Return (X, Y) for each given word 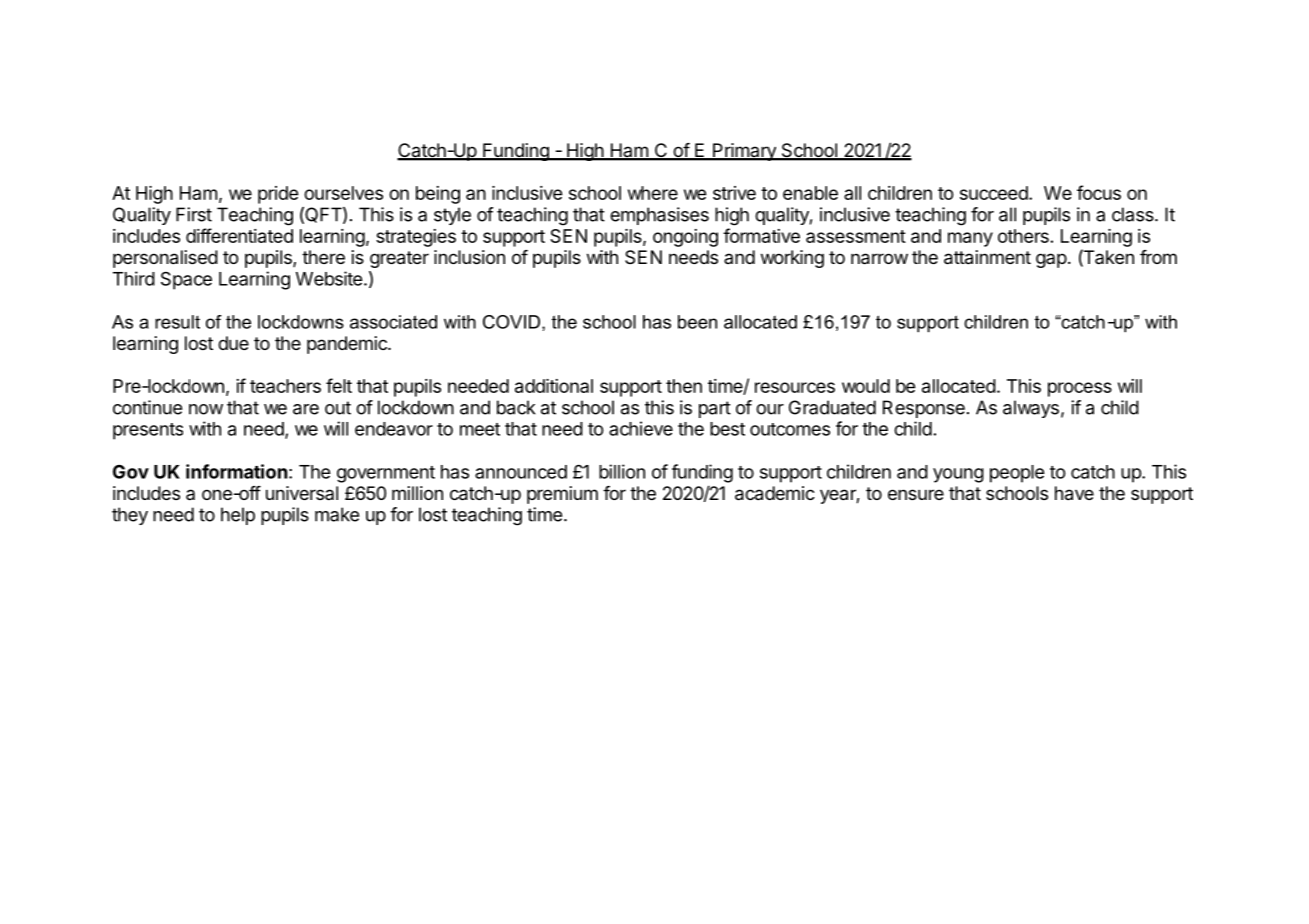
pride (278, 195)
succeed (995, 193)
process (1080, 389)
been (697, 322)
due (233, 343)
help (238, 516)
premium (562, 495)
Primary (744, 152)
